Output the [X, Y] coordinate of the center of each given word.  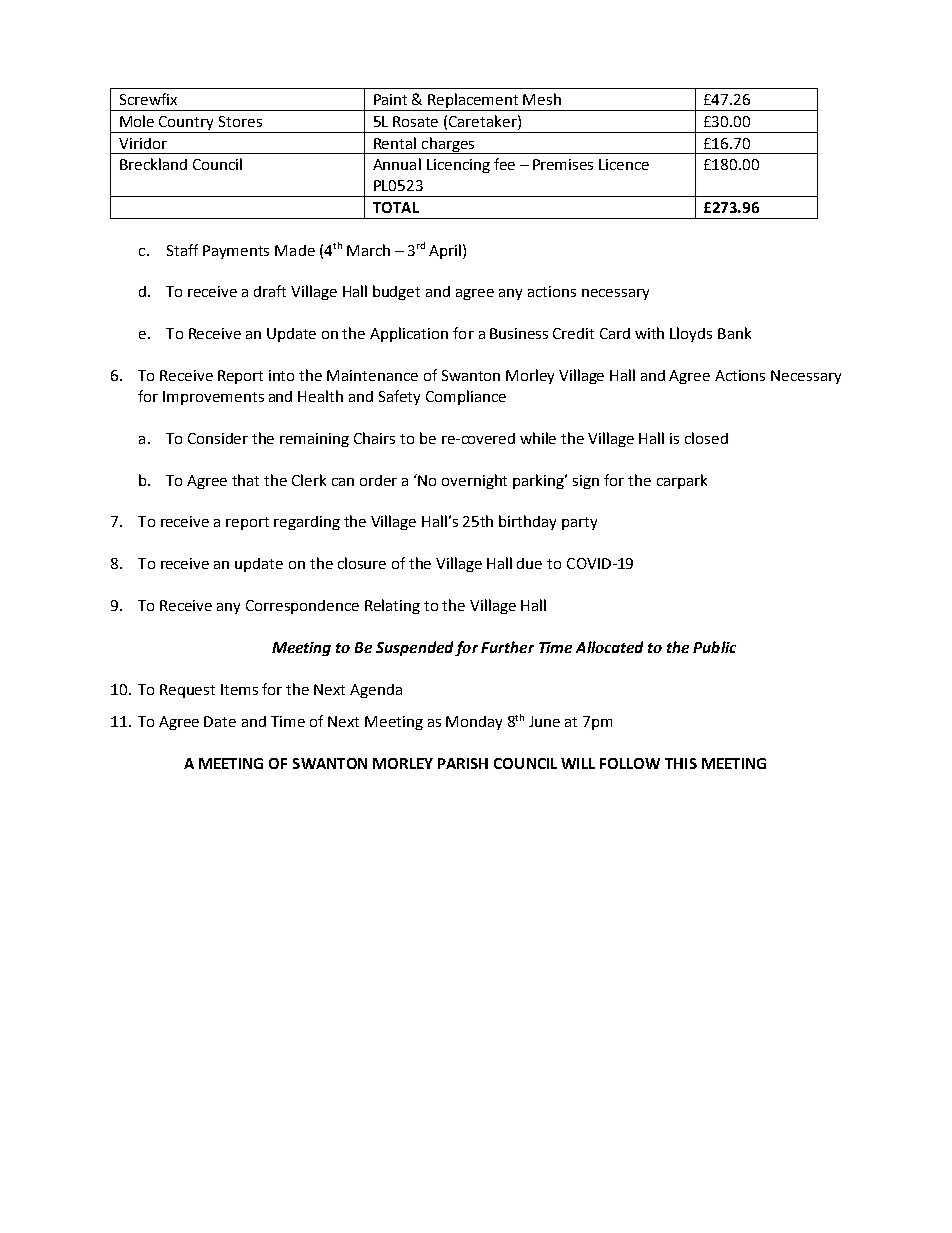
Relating [392, 606]
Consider [218, 438]
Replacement [474, 102]
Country [187, 124]
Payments [236, 252]
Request [187, 691]
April [445, 251]
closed [706, 438]
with [649, 333]
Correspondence [302, 607]
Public [714, 647]
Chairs [374, 438]
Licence [624, 164]
